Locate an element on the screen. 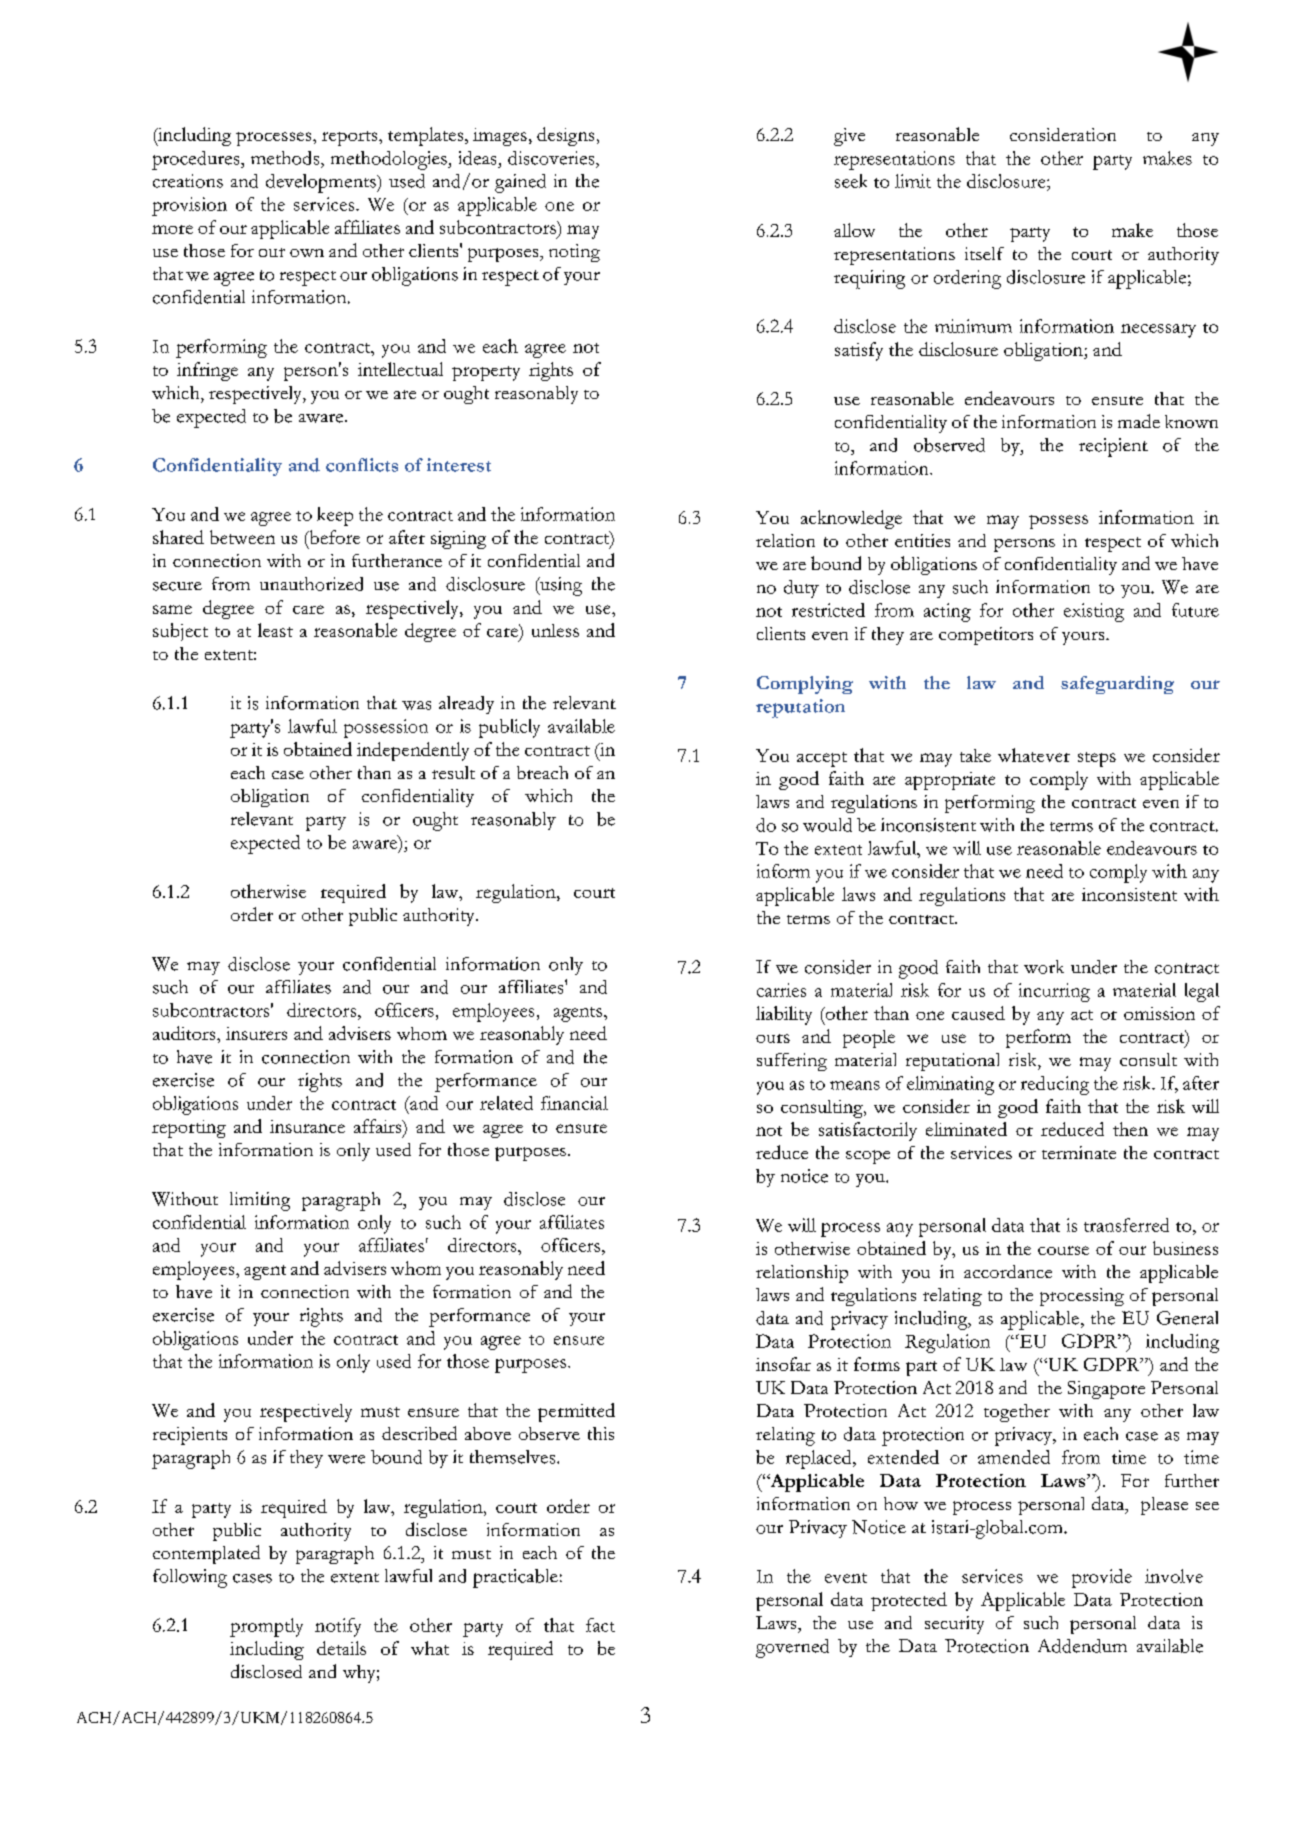  carries is located at coordinates (781, 990).
